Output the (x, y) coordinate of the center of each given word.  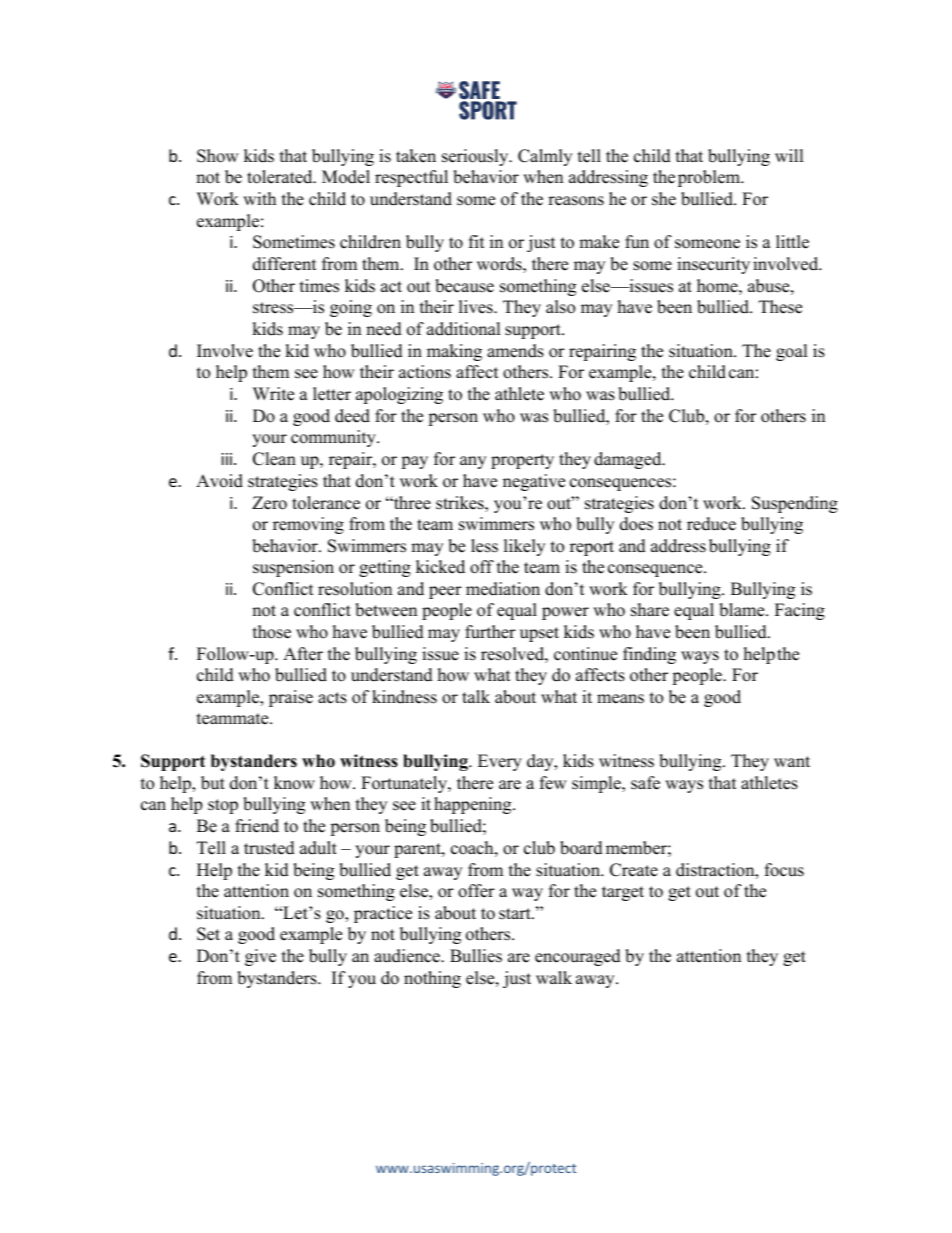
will (789, 155)
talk (476, 696)
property (522, 461)
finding (649, 655)
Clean (274, 459)
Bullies (476, 956)
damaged (629, 460)
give (260, 957)
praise (291, 698)
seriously (476, 157)
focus (784, 870)
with (259, 198)
